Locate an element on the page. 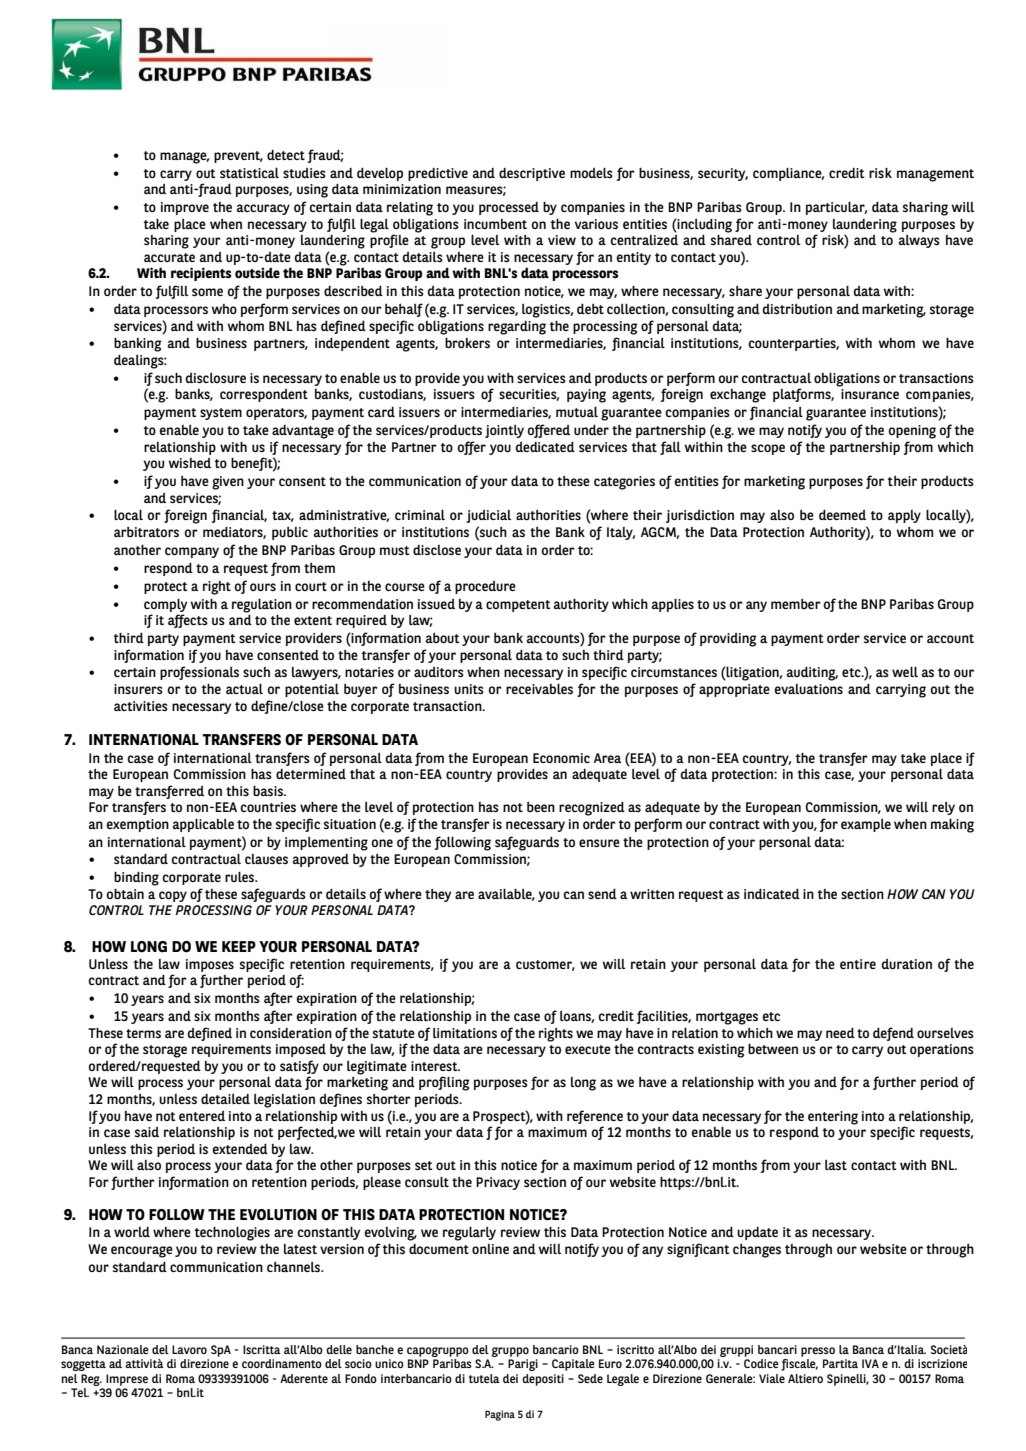 This image has height=1451, width=1026. statistical is located at coordinates (249, 173).
